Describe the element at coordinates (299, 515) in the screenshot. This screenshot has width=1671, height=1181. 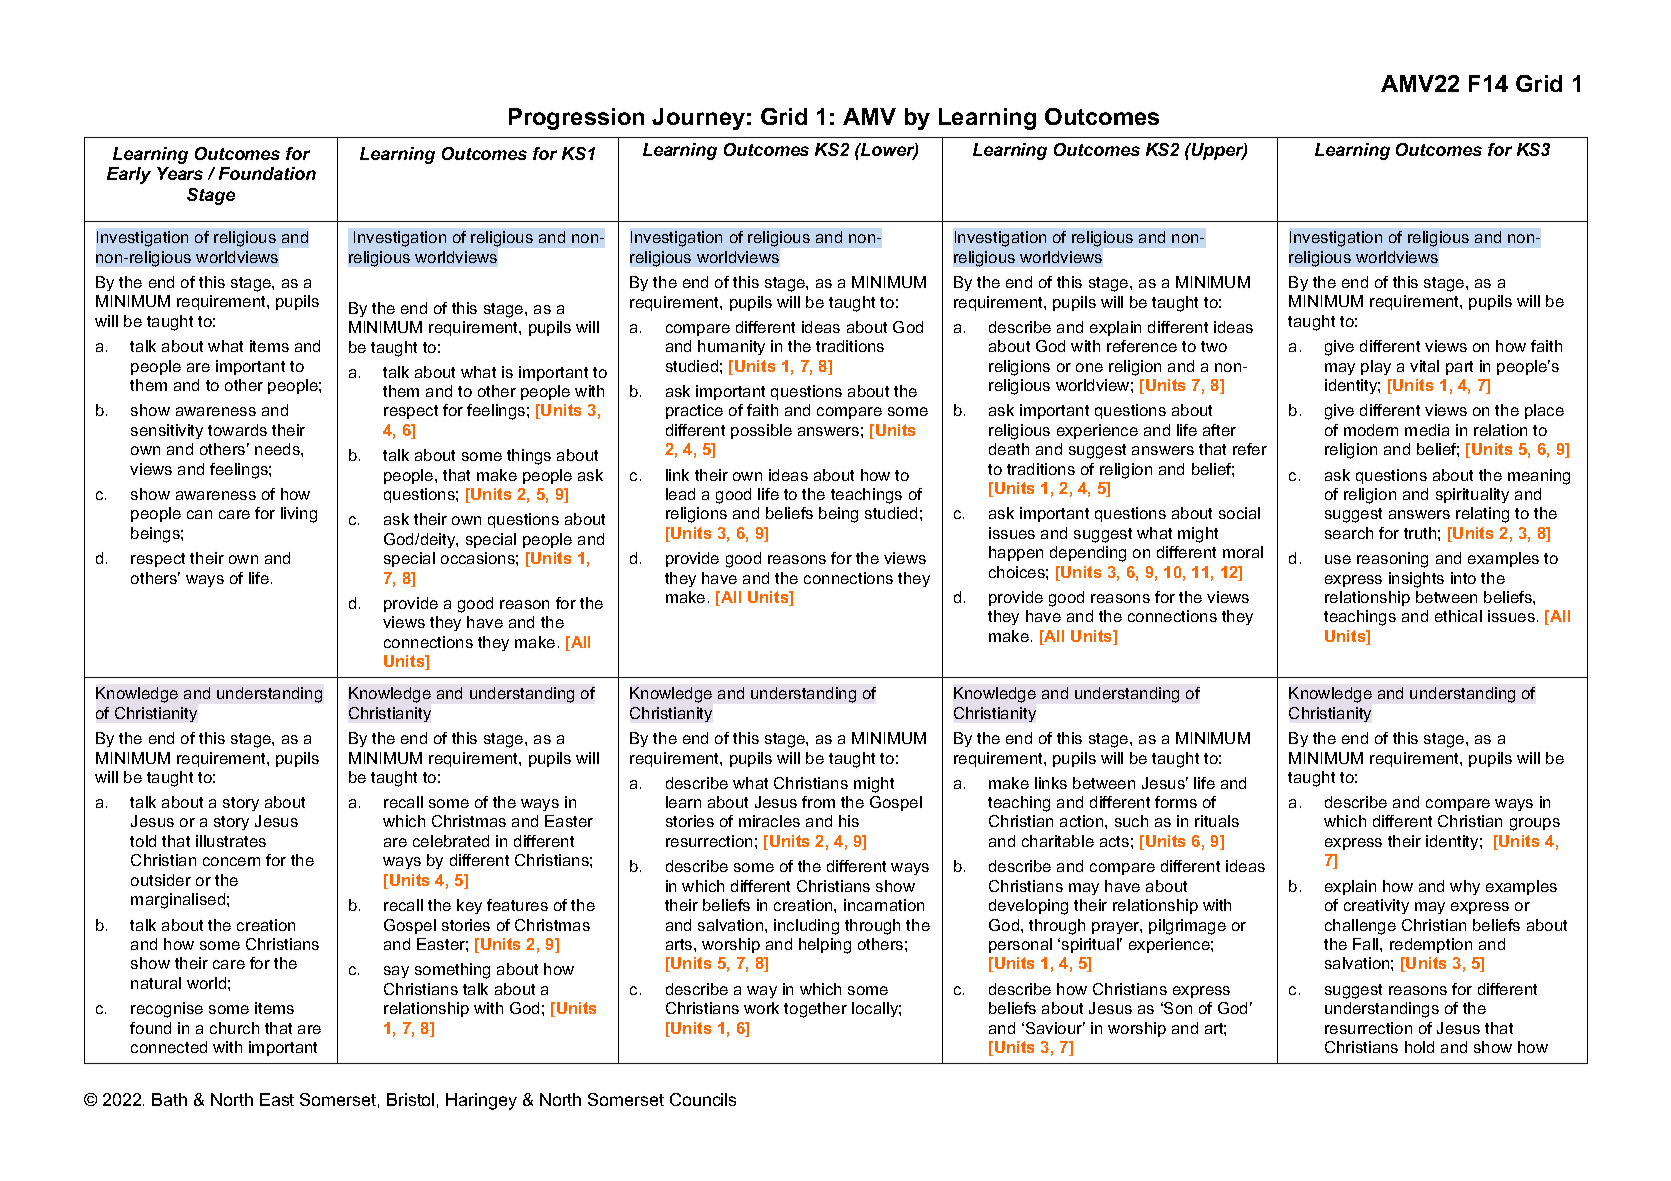
I see `living` at that location.
